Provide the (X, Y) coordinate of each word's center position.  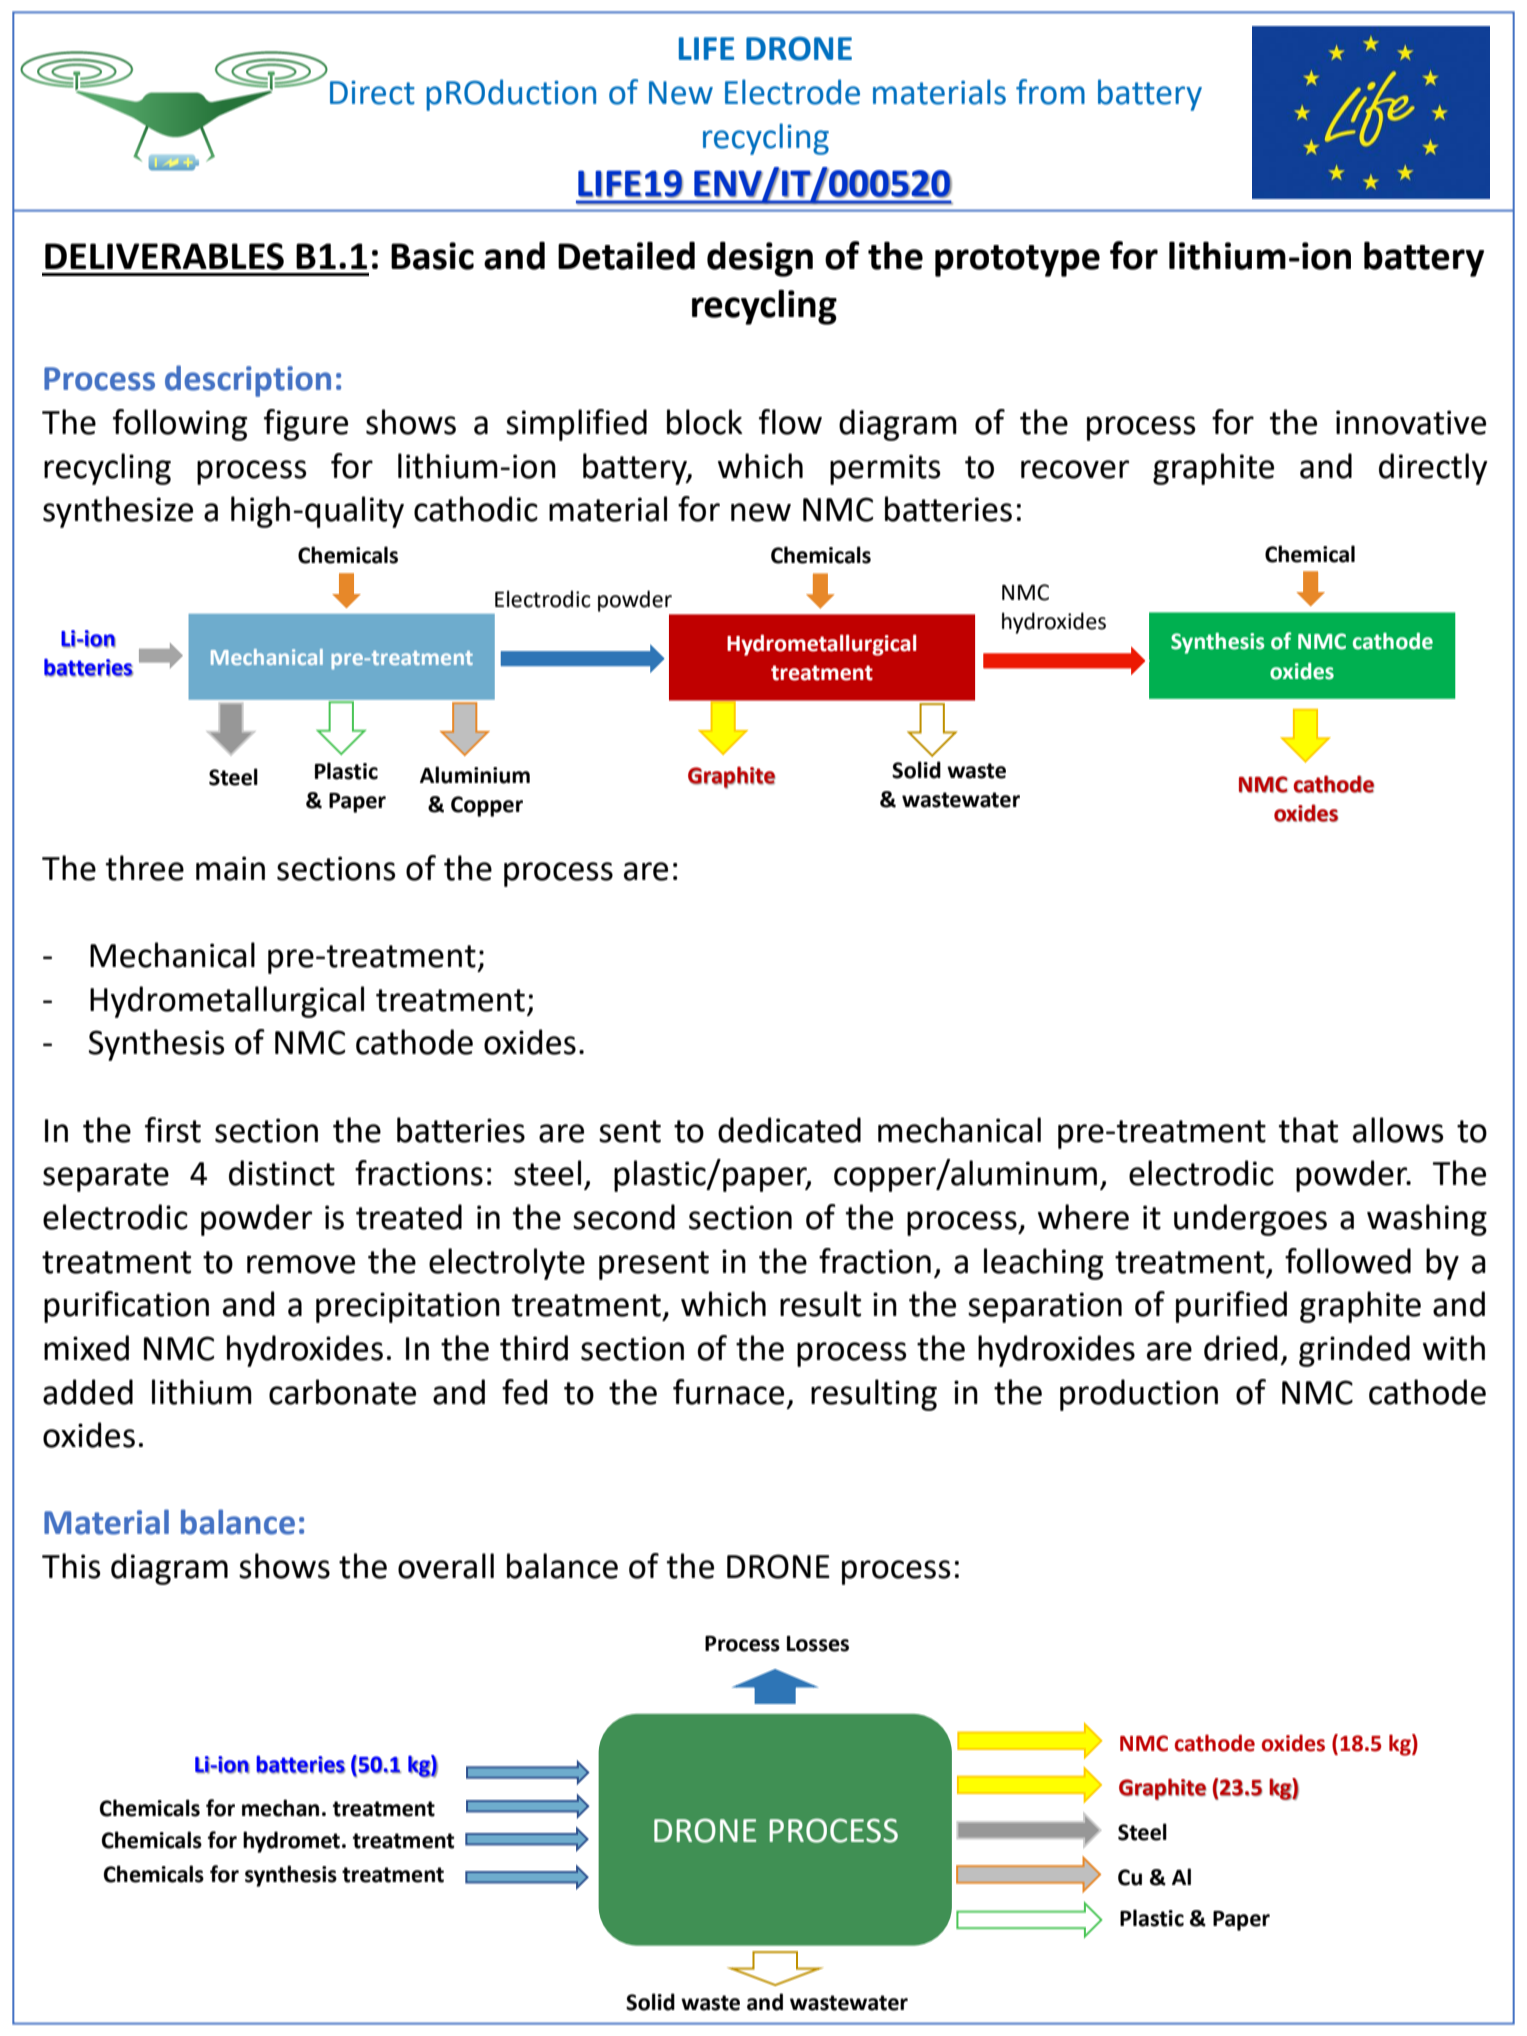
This (71, 1566)
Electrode (792, 92)
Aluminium (475, 775)
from (1050, 92)
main (230, 868)
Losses (818, 1644)
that (1308, 1130)
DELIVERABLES (164, 256)
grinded (1354, 1351)
